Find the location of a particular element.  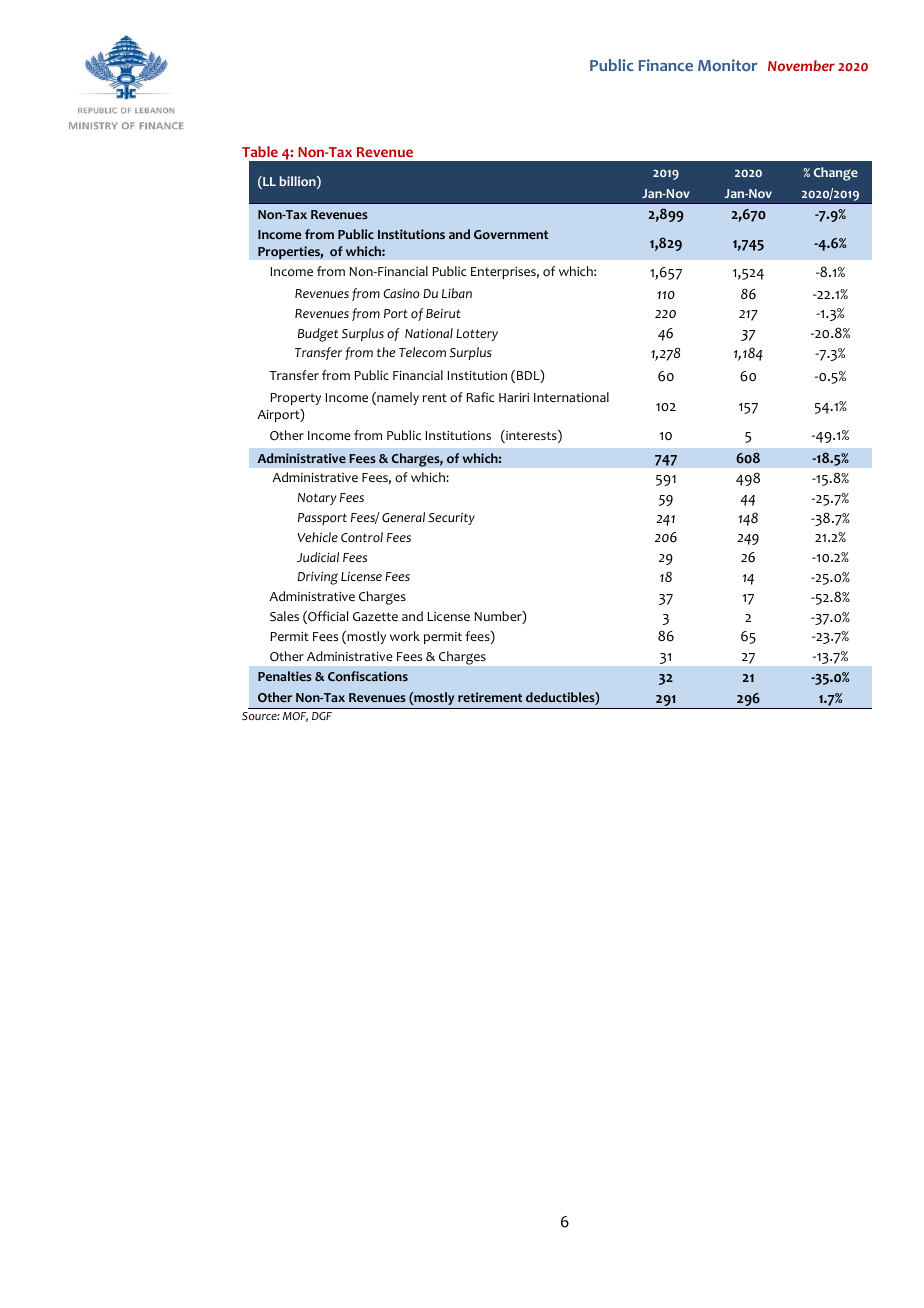

work is located at coordinates (405, 636).
